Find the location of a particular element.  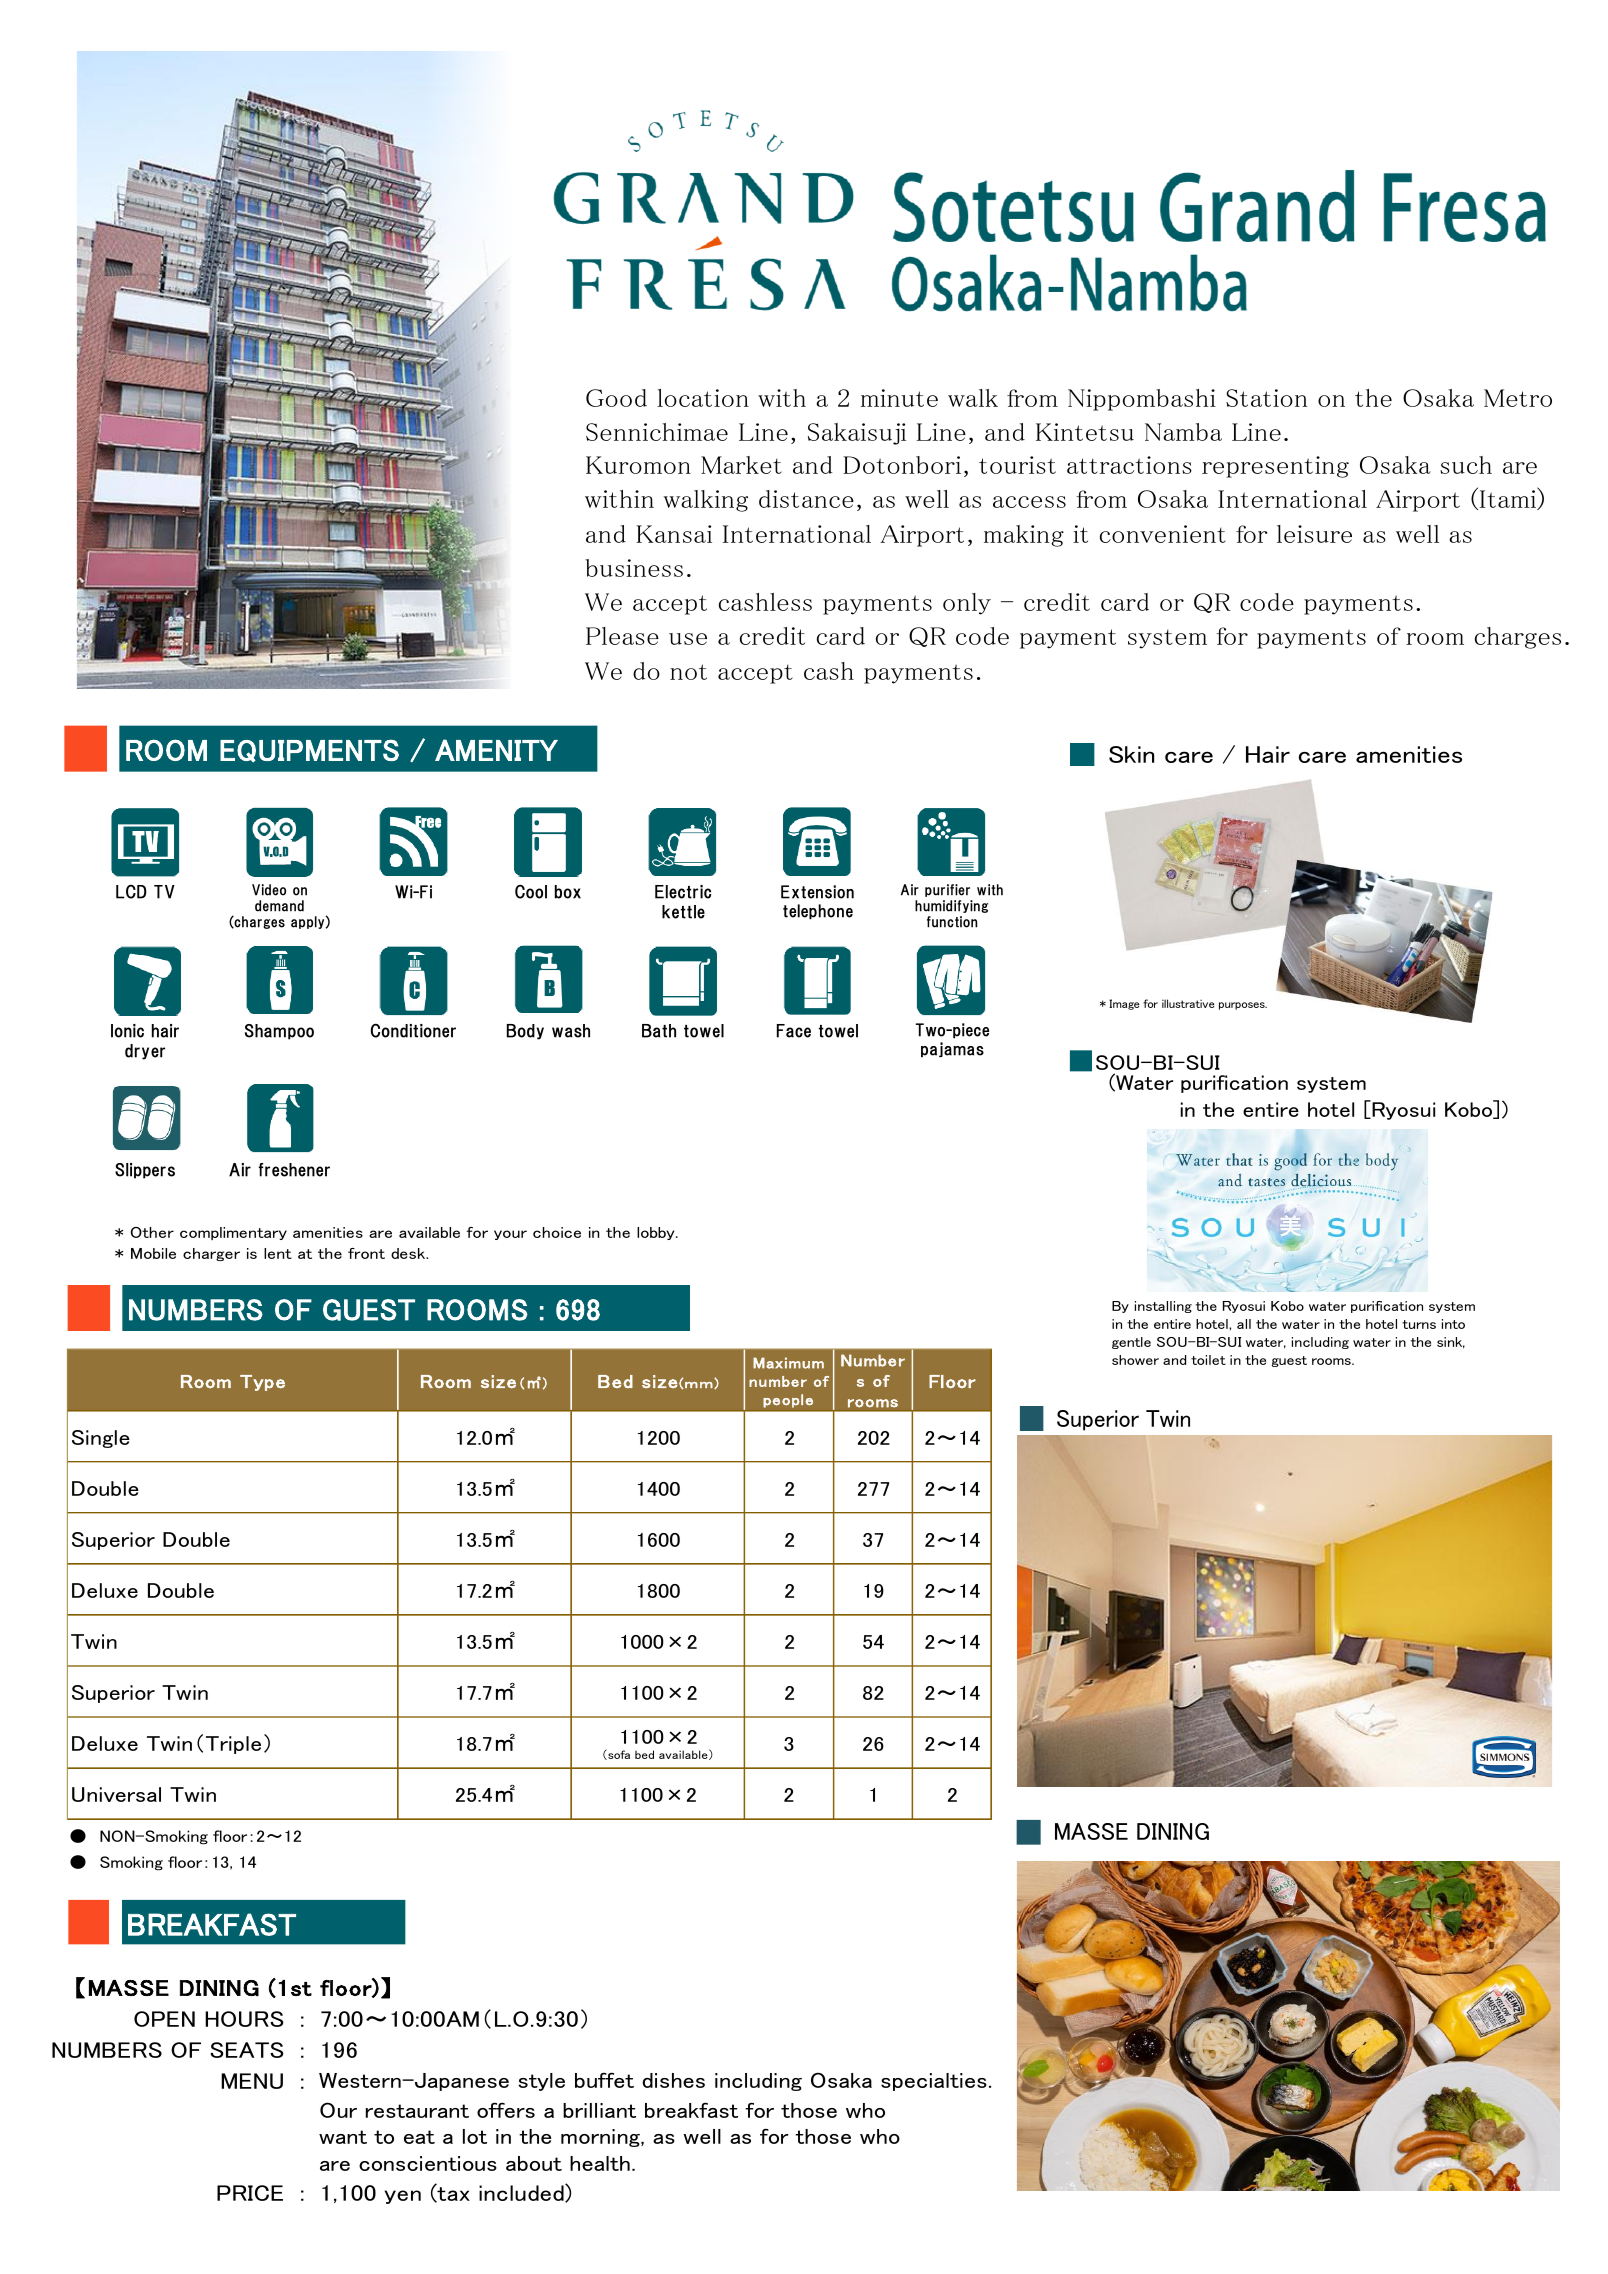

Shampoo is located at coordinates (279, 1032).
